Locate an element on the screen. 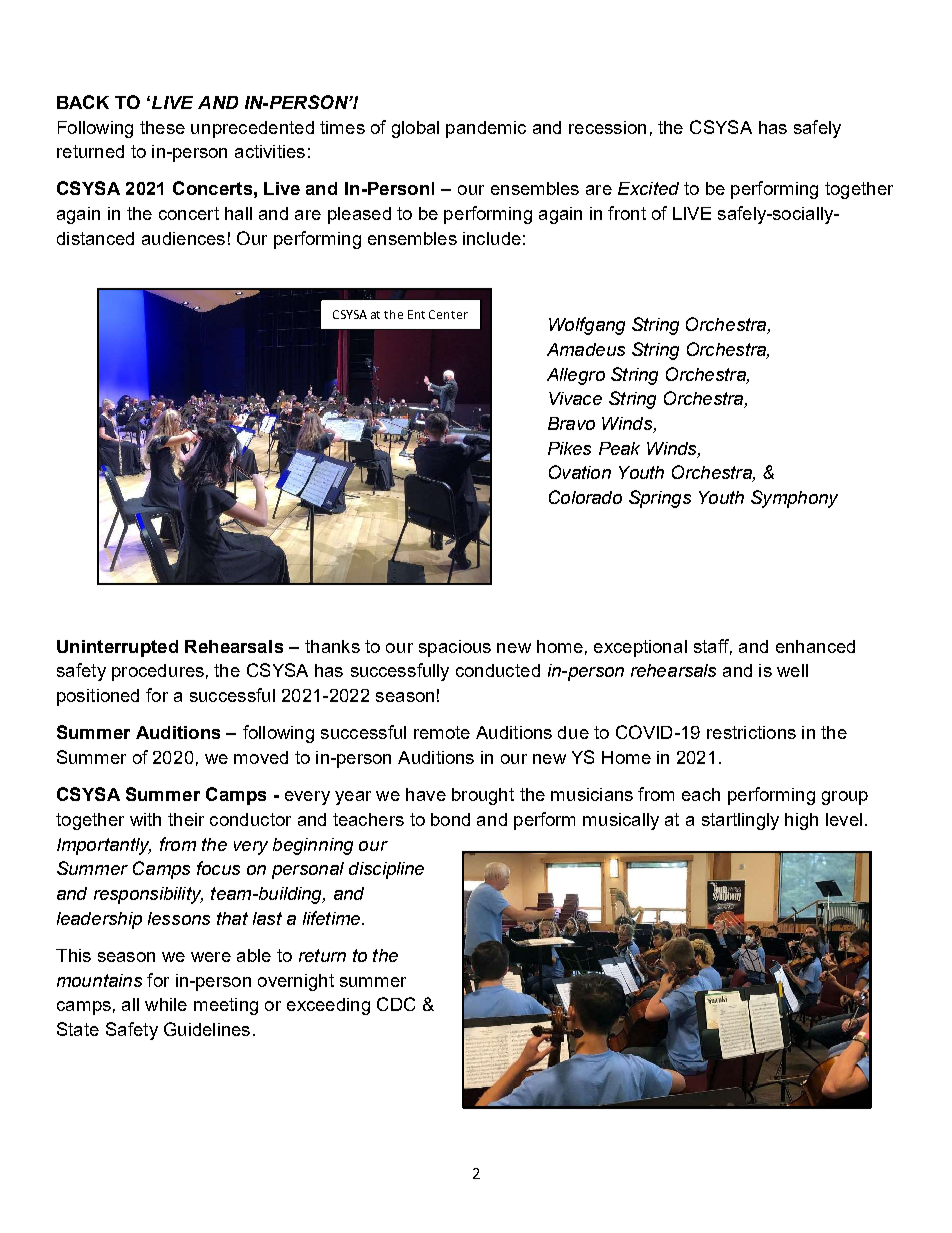 This screenshot has width=952, height=1233. Uninterrupted is located at coordinates (117, 648).
